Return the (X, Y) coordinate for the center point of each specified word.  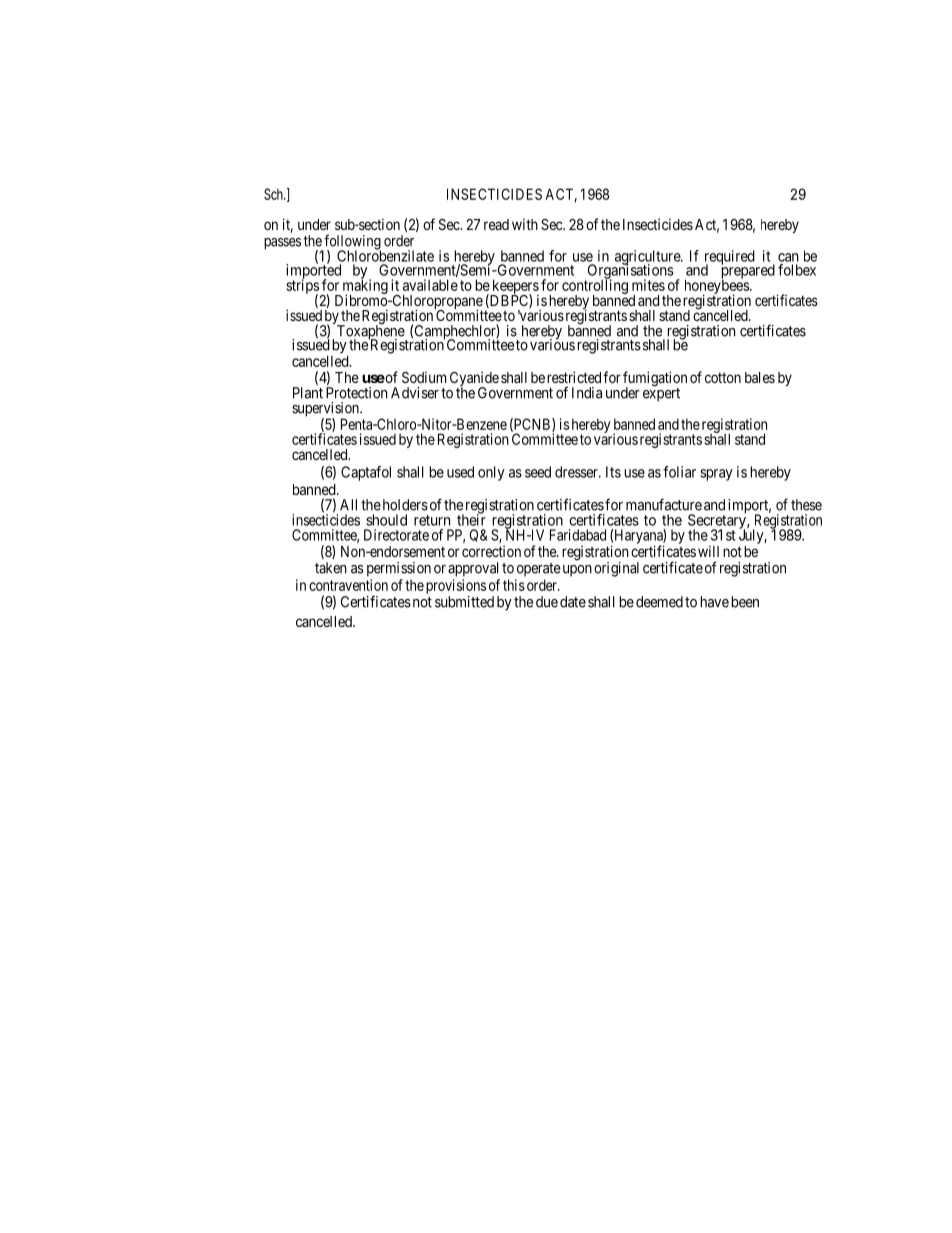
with (525, 224)
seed (538, 472)
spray (716, 475)
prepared (748, 272)
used (460, 472)
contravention (348, 585)
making (364, 287)
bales (760, 377)
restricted (574, 377)
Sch (274, 194)
